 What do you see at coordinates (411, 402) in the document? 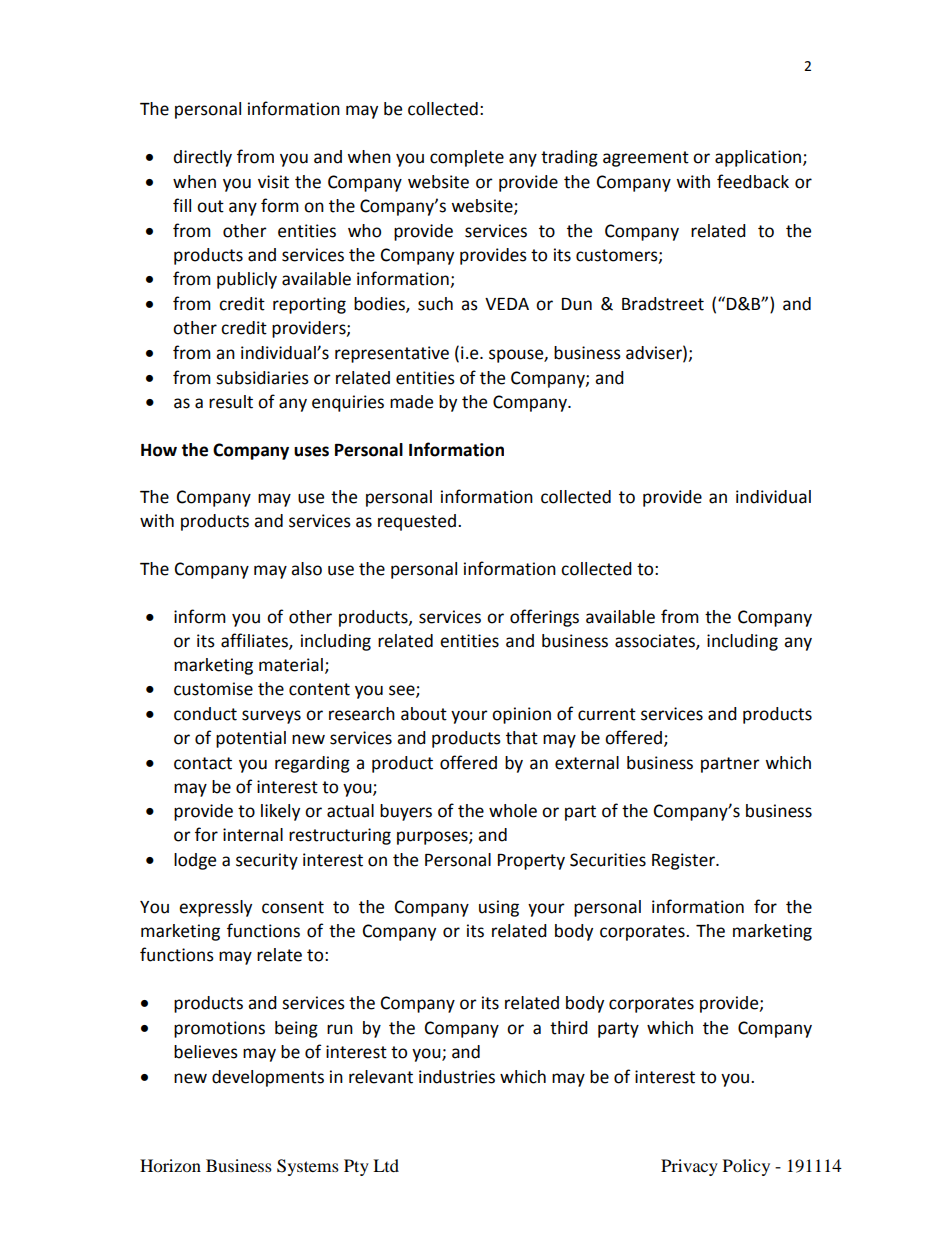
I see `made` at bounding box center [411, 402].
